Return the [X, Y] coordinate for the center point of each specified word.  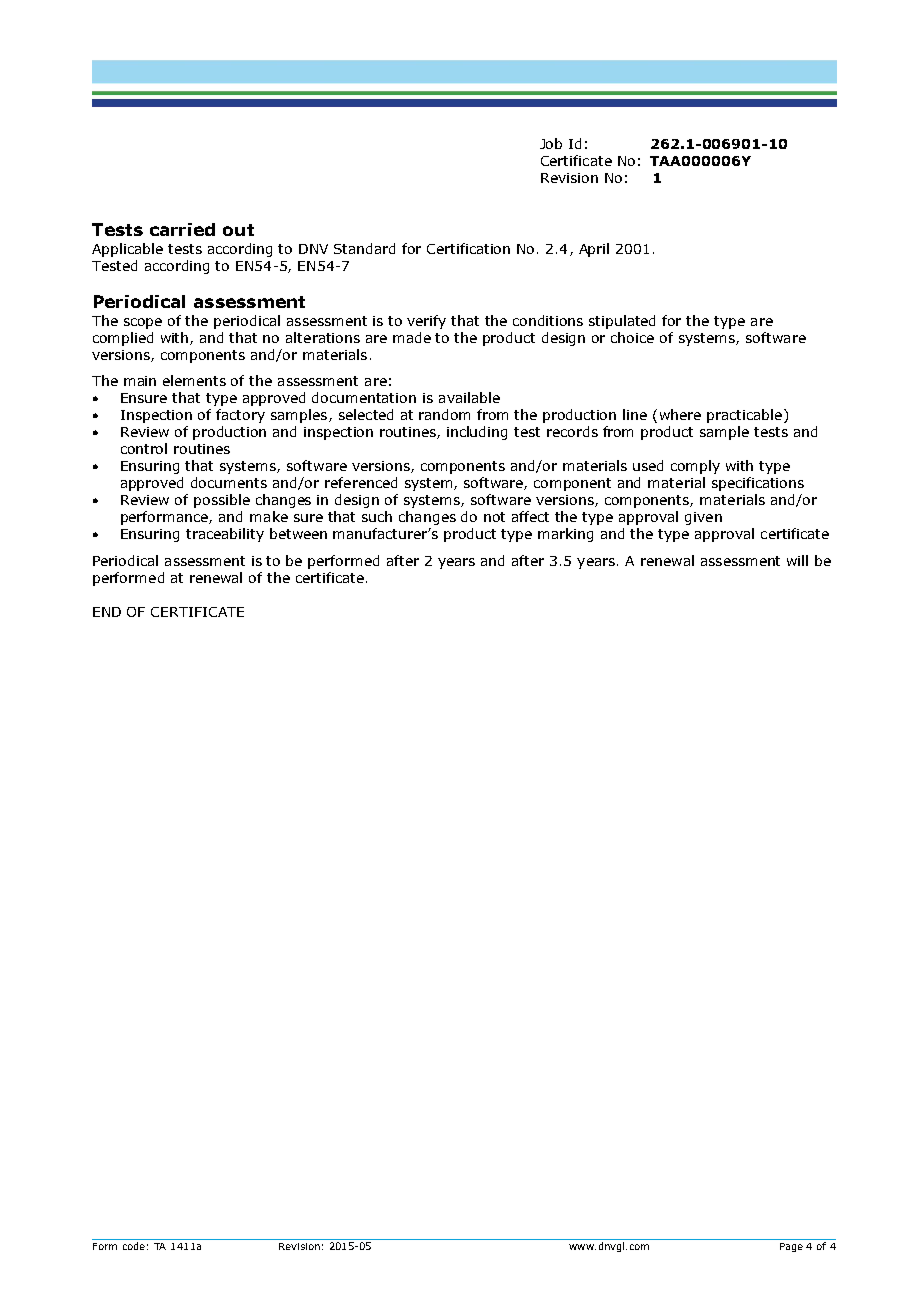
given [703, 518]
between [298, 533]
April [594, 250]
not [494, 517]
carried [182, 229]
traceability [225, 535]
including [477, 433]
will [797, 560]
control [144, 448]
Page [791, 1247]
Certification [468, 248]
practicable [744, 416]
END [107, 612]
